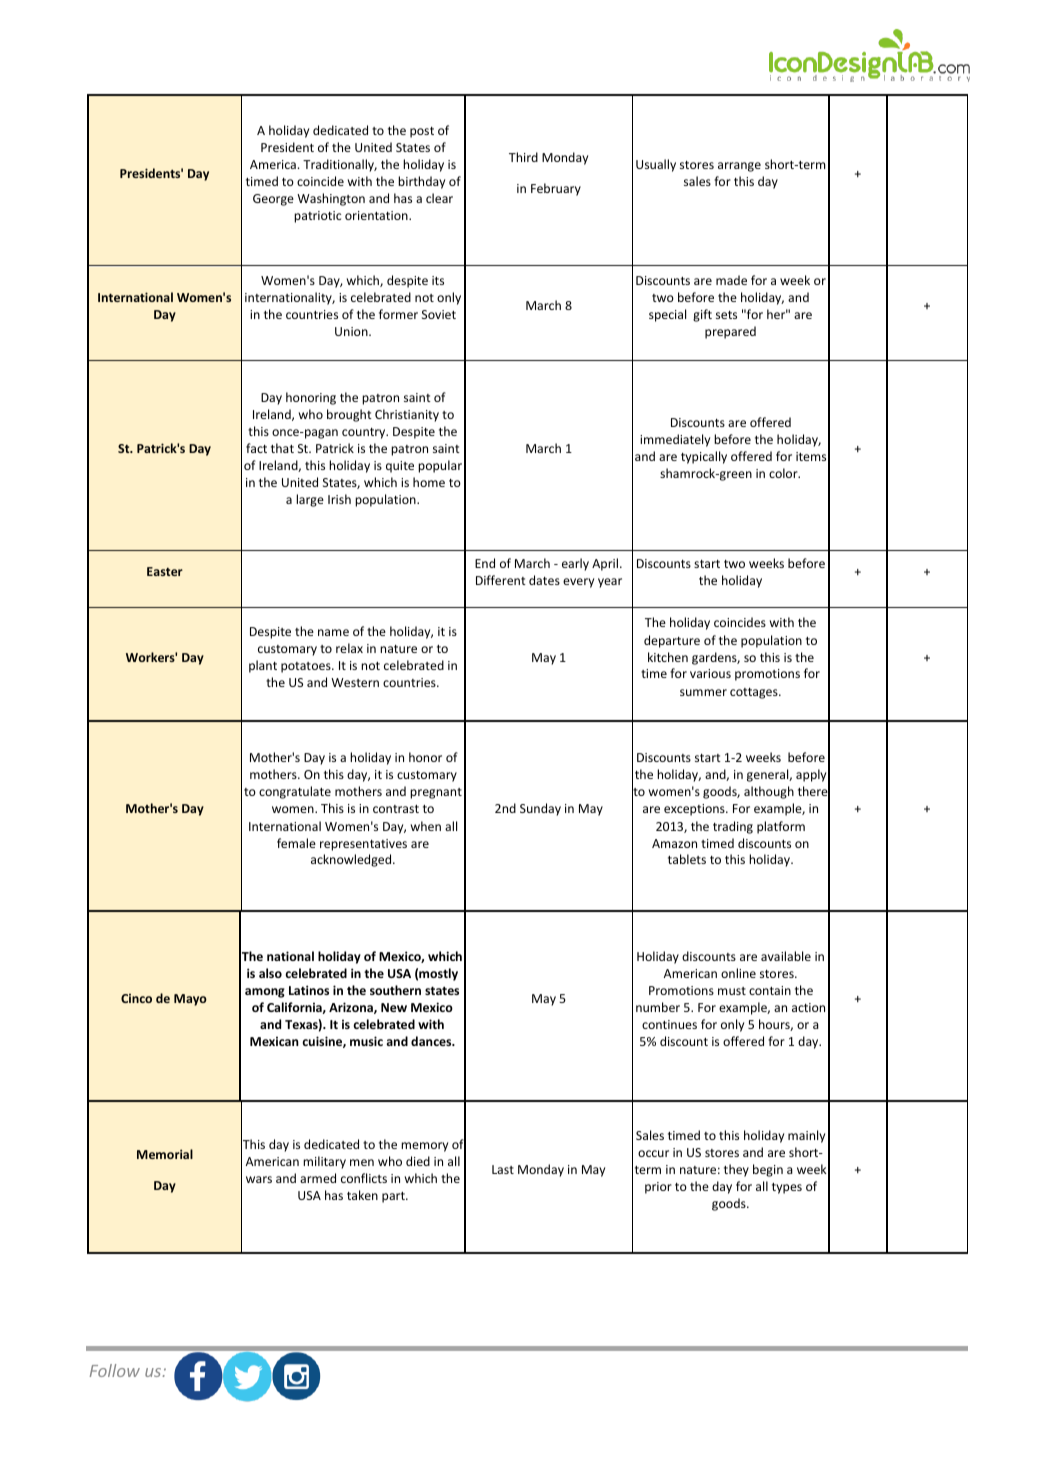 This document has width=1039, height=1469. I want to click on various, so click(710, 673).
